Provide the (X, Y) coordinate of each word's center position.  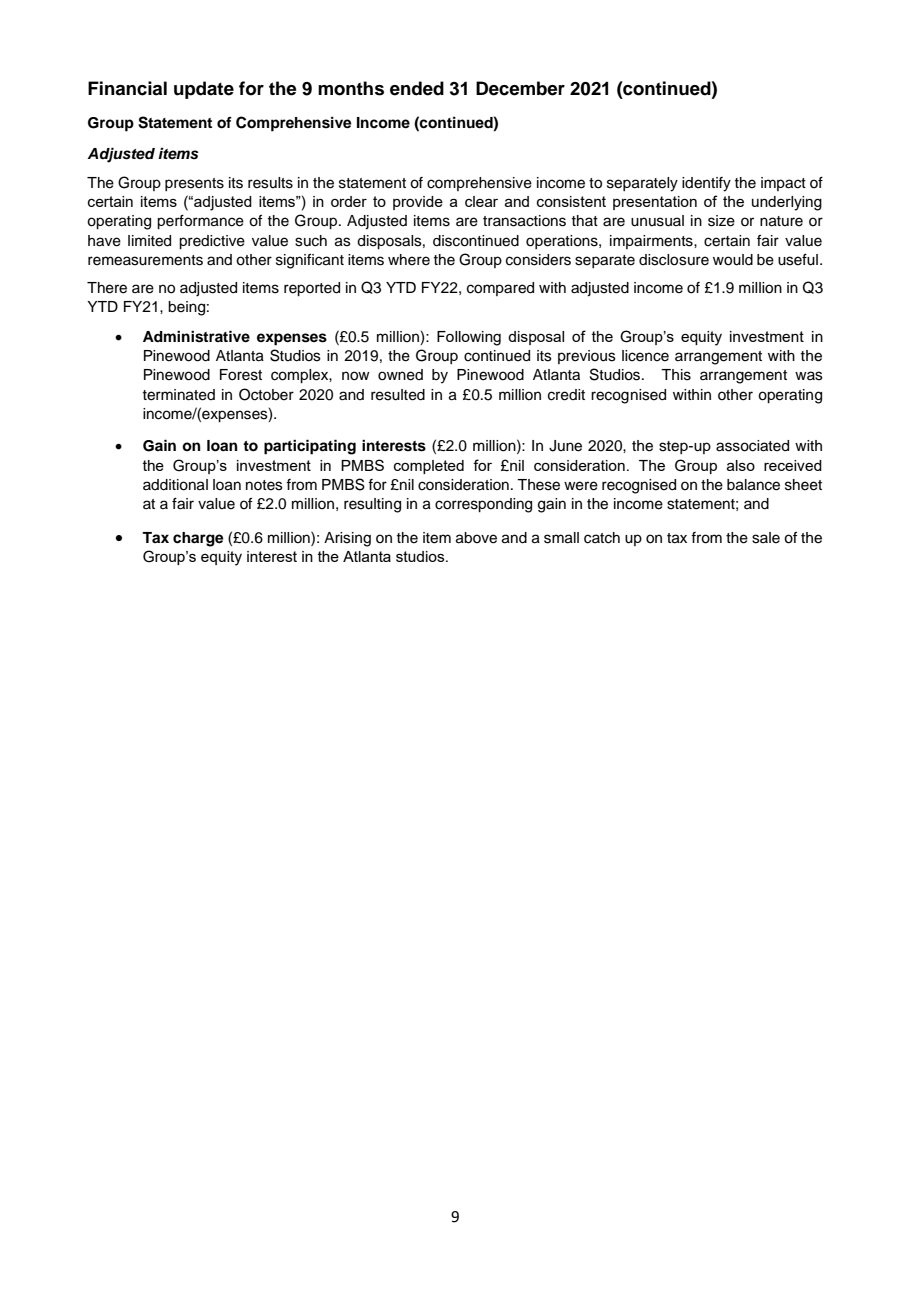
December (520, 88)
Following (469, 338)
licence (645, 356)
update (204, 90)
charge (198, 539)
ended (417, 88)
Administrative (196, 336)
